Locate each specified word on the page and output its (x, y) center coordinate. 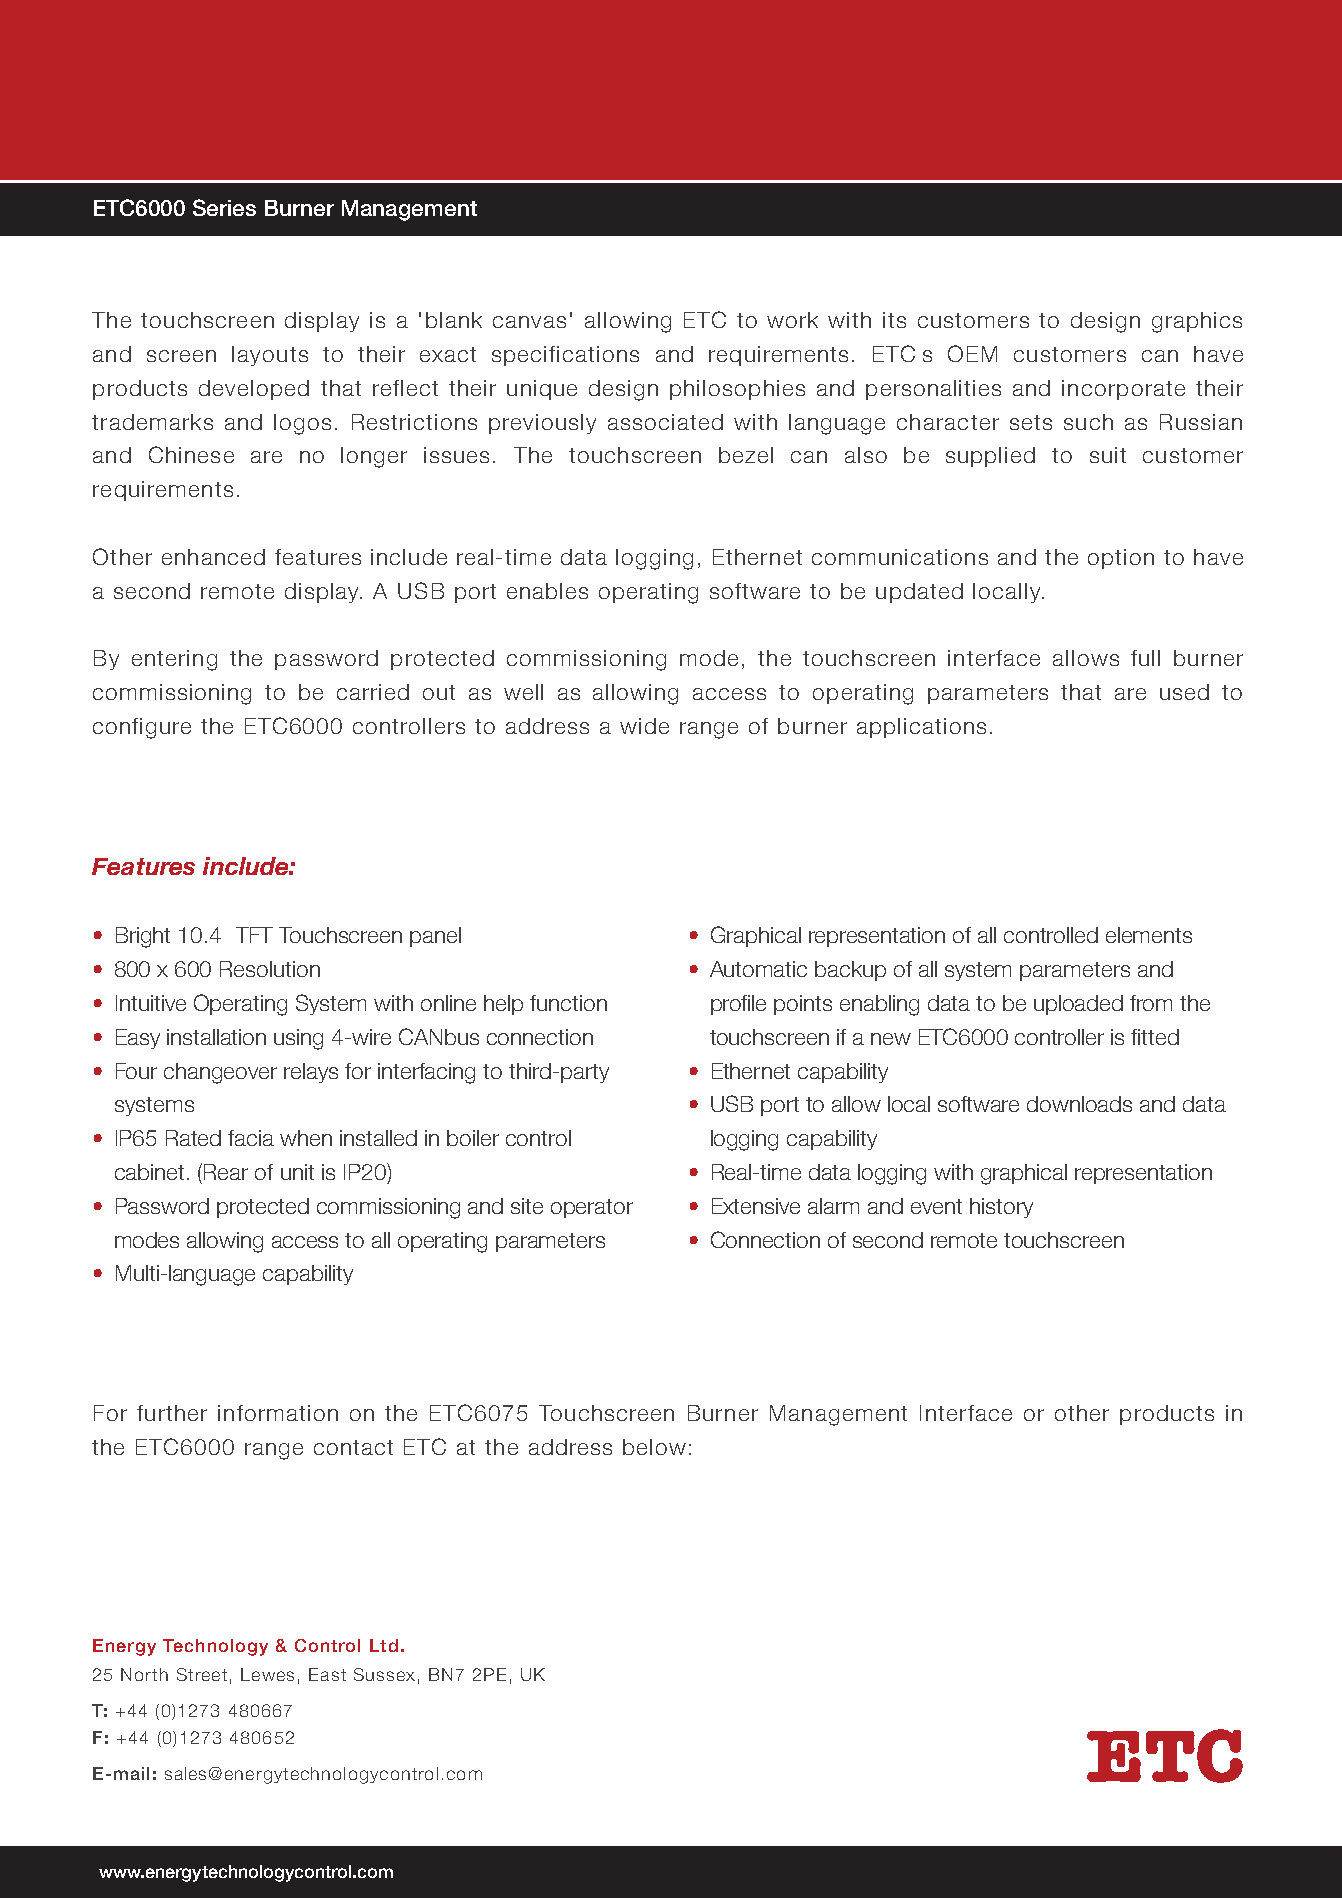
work (792, 320)
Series (224, 207)
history (1001, 1208)
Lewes (267, 1674)
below (654, 1447)
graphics (1197, 322)
